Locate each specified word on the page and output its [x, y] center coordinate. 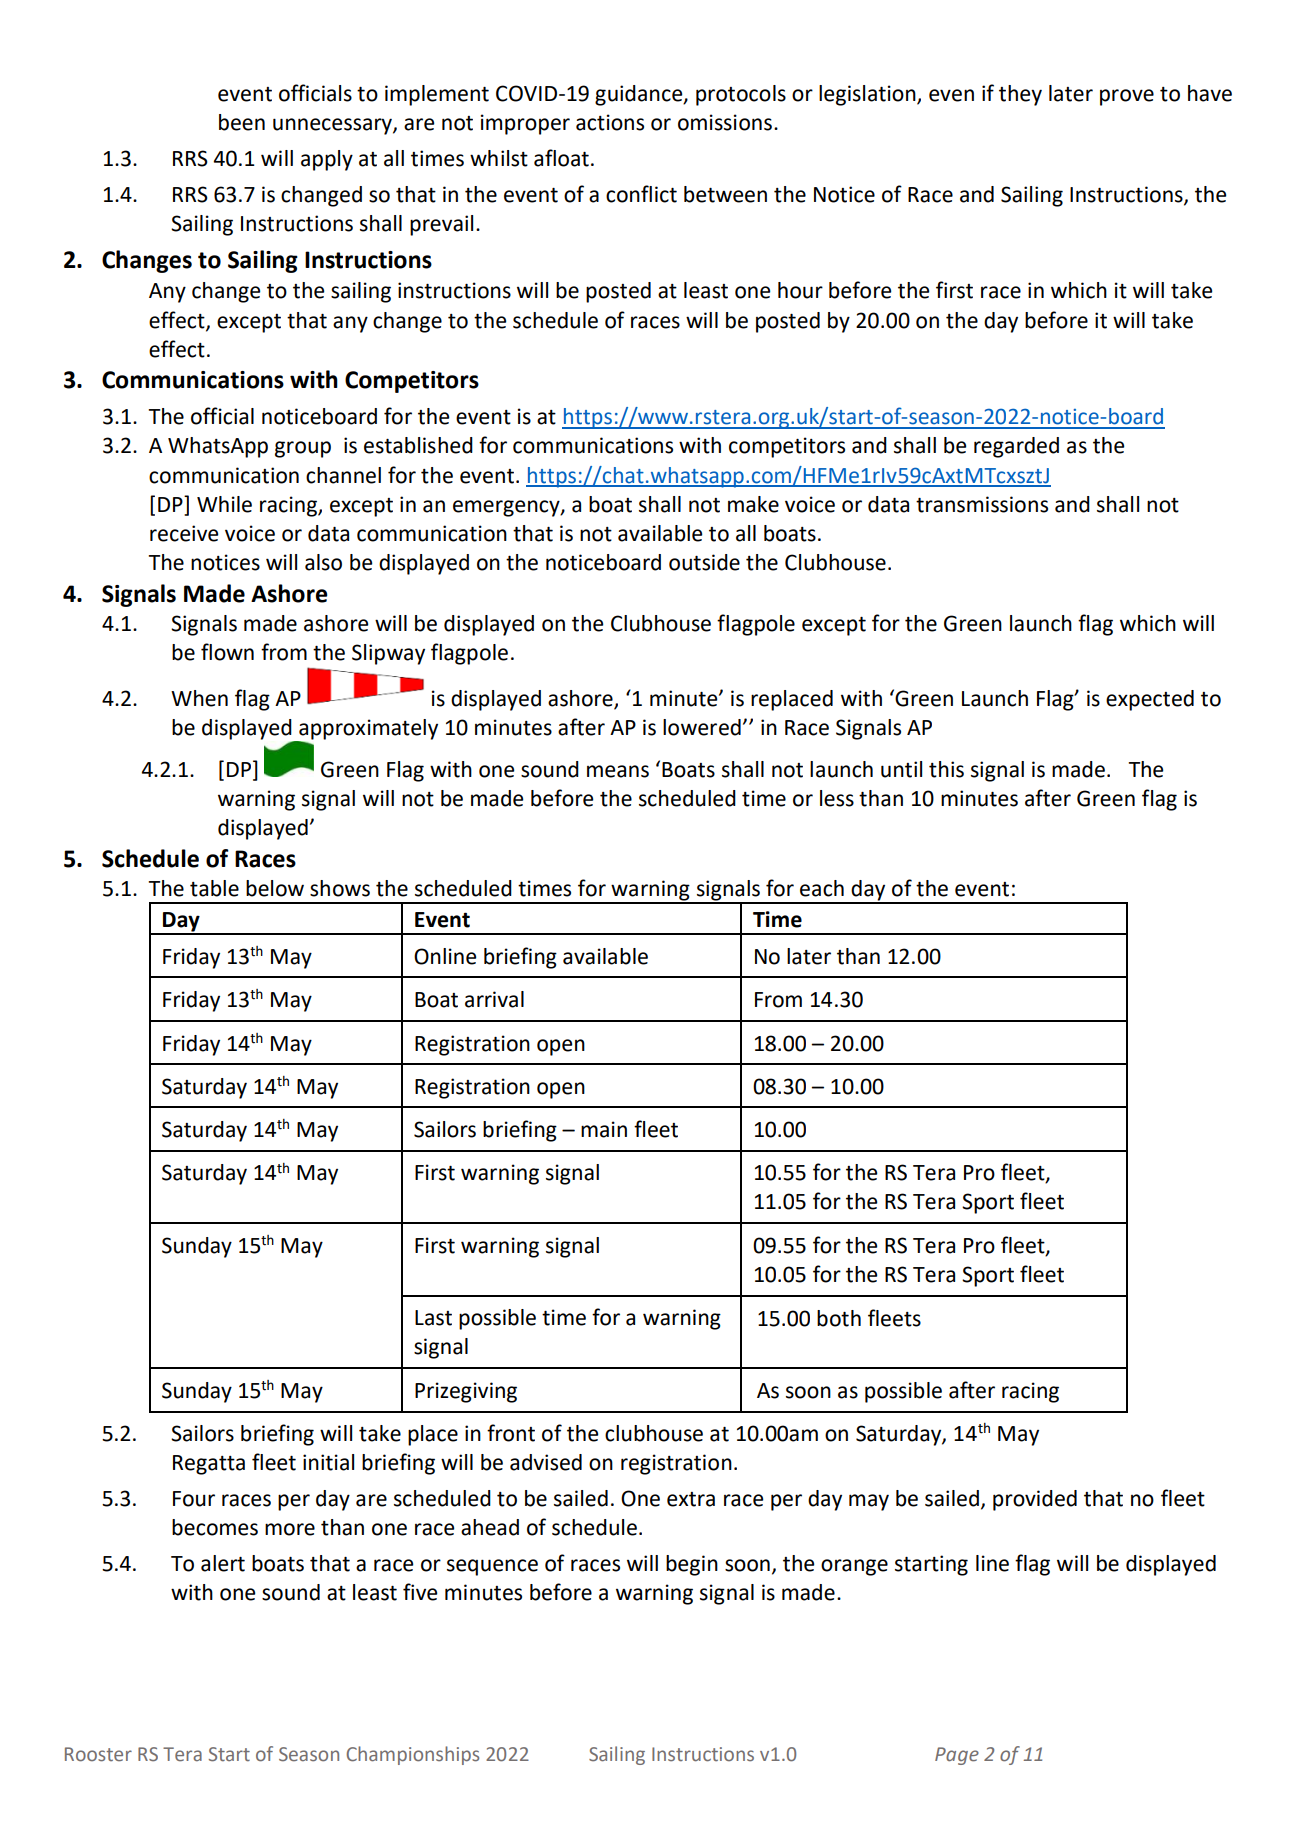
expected [1150, 700]
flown [227, 652]
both [839, 1318]
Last [433, 1318]
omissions [725, 122]
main [604, 1129]
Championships [412, 1755]
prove [1127, 97]
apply [327, 160]
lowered [702, 727]
